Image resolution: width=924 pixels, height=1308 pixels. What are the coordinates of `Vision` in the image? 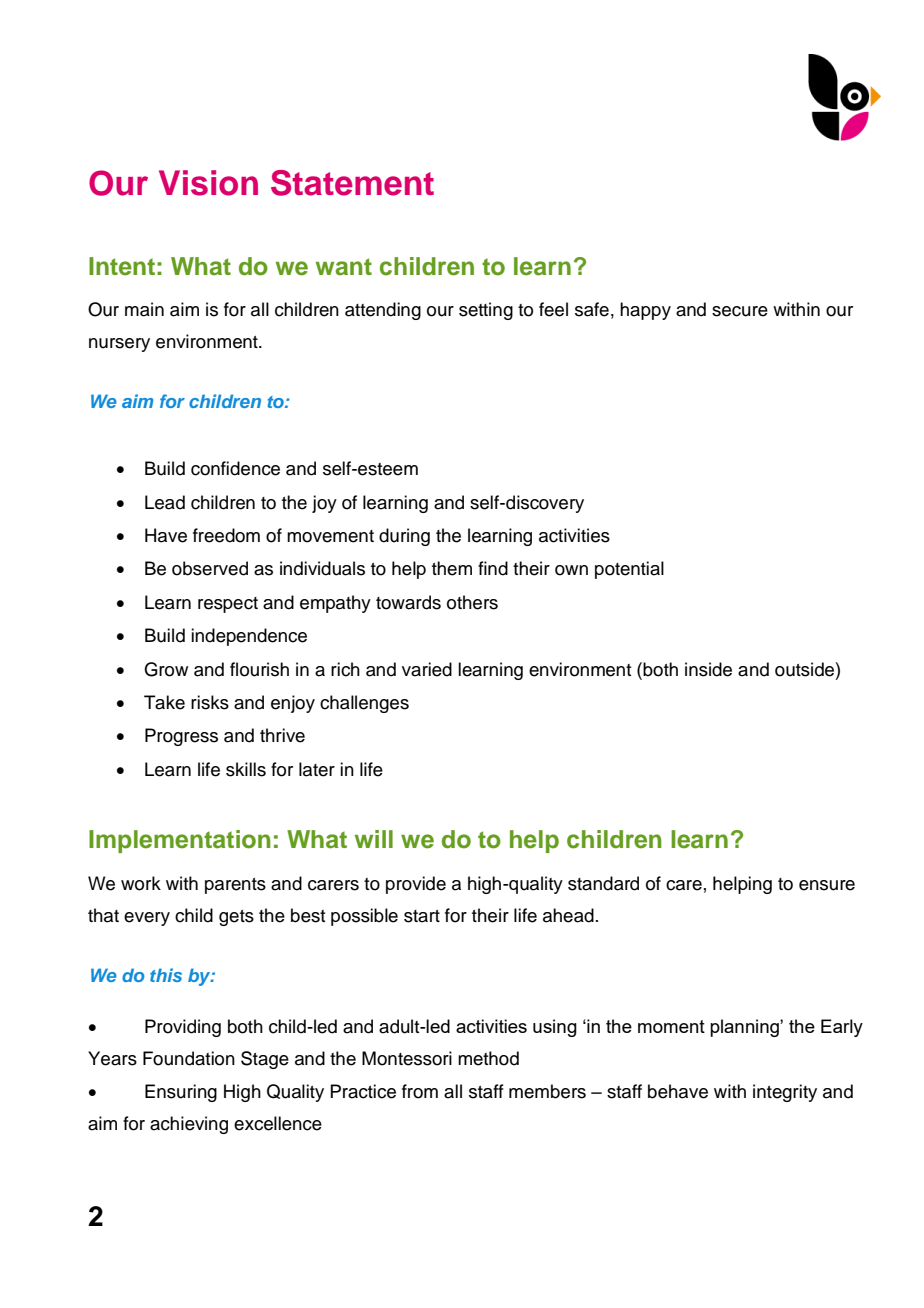 It's located at (208, 183).
